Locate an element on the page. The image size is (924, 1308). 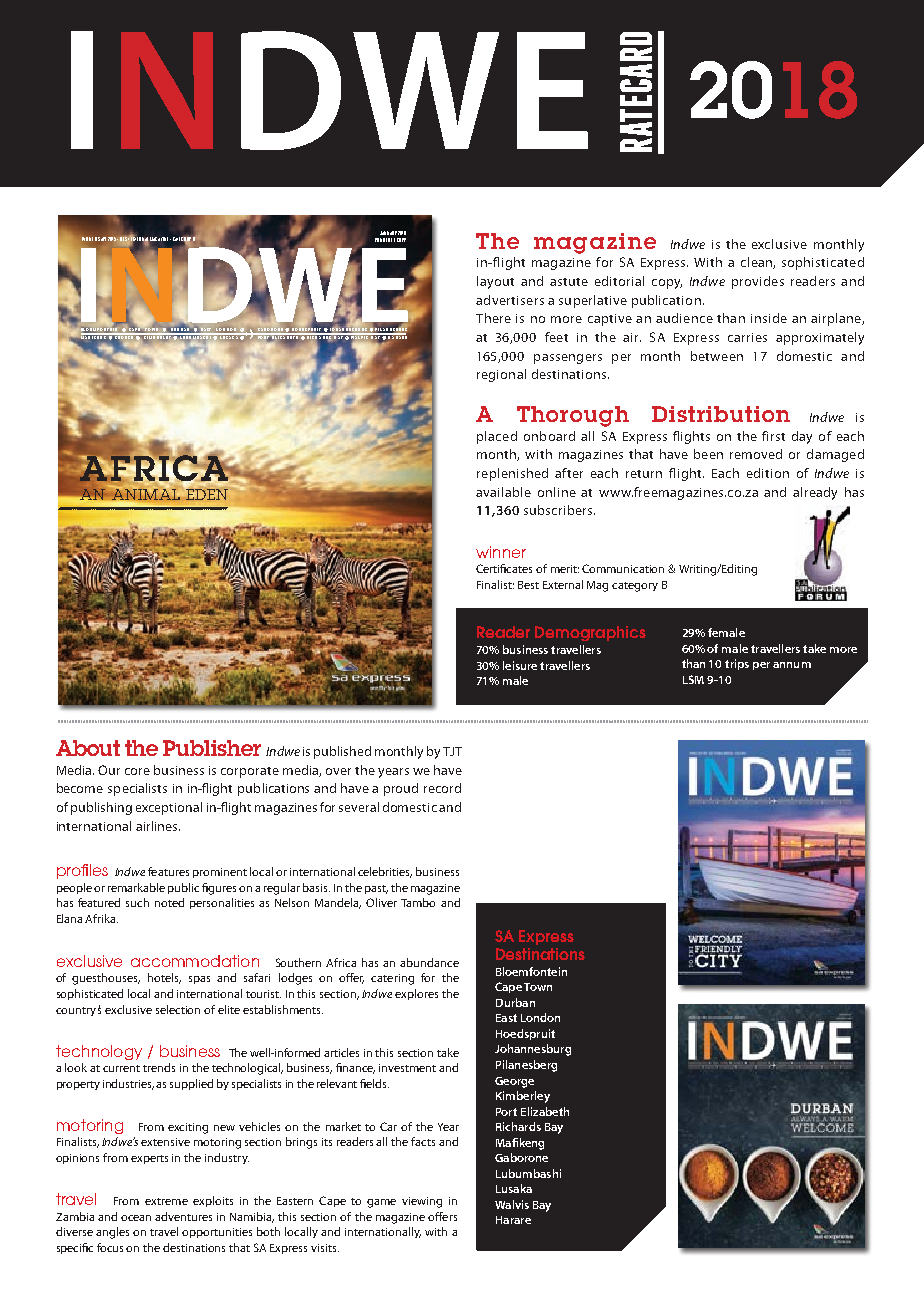
layout is located at coordinates (495, 282).
